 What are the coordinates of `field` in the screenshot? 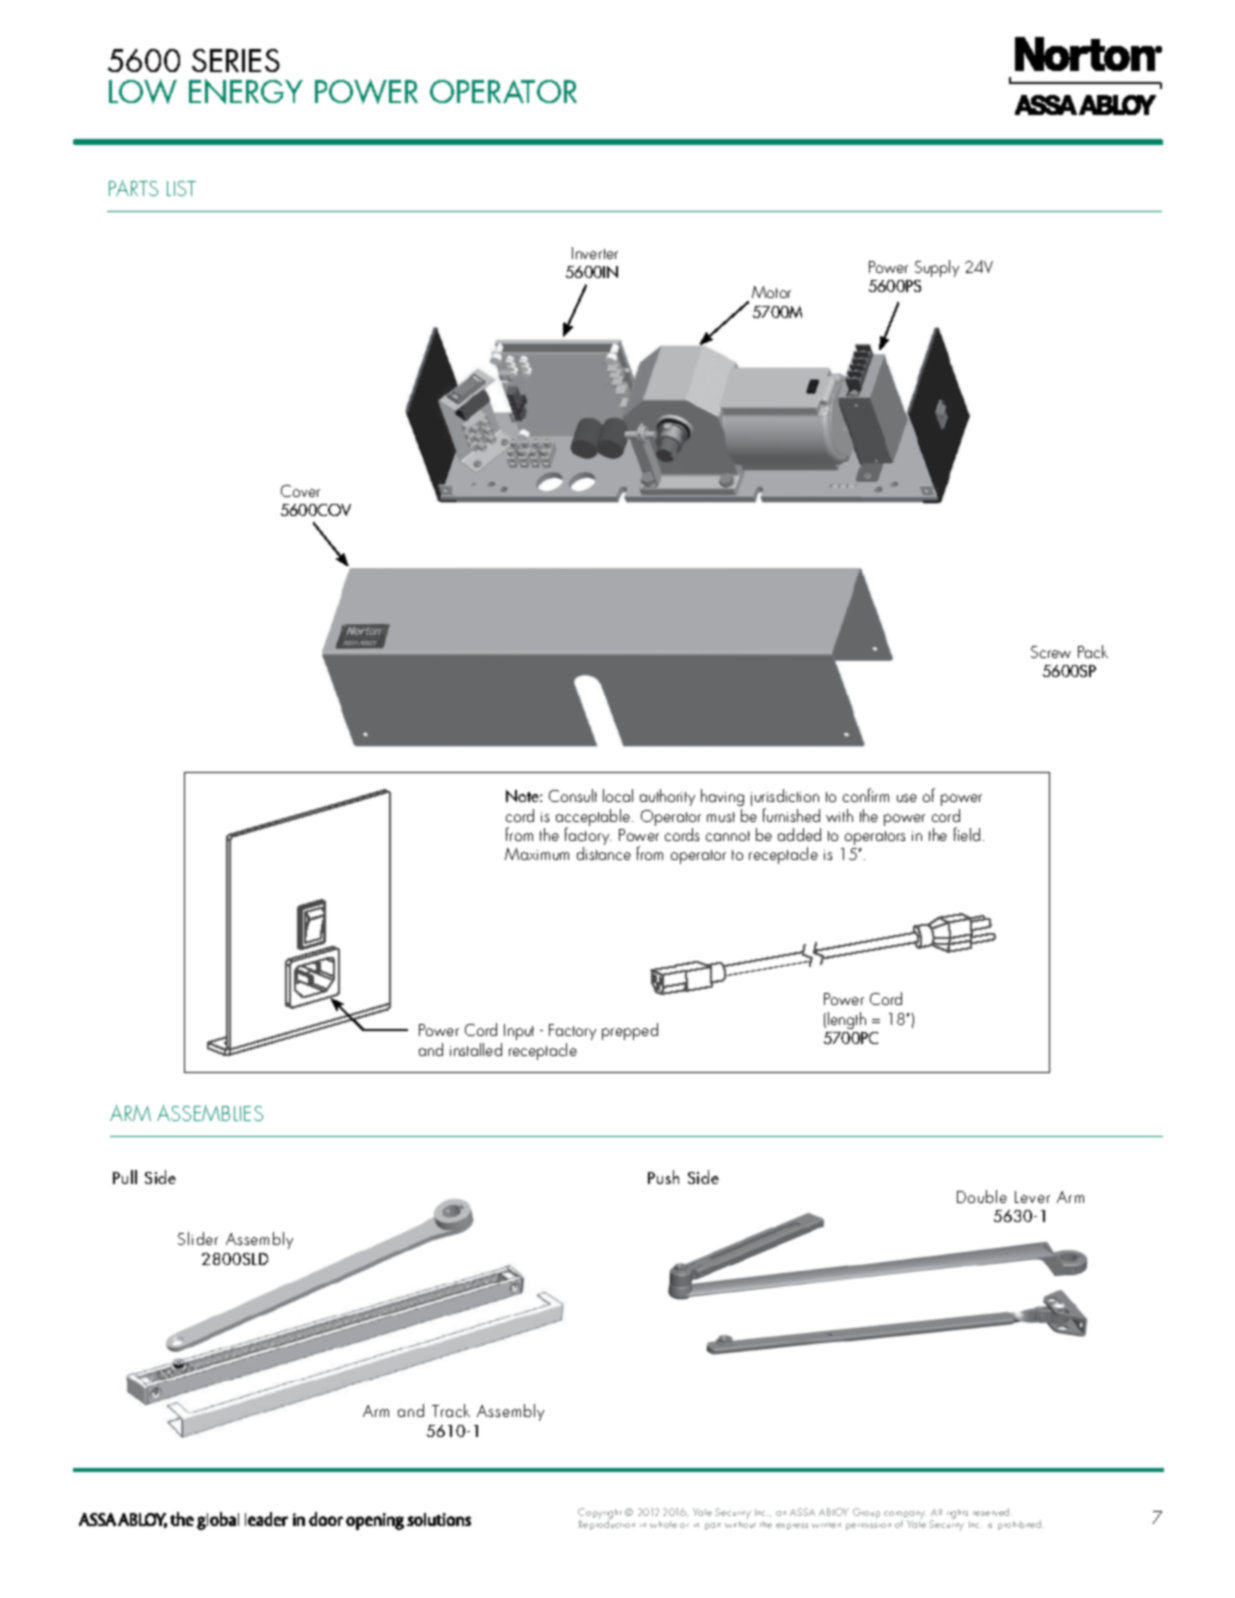 It's located at (967, 834).
